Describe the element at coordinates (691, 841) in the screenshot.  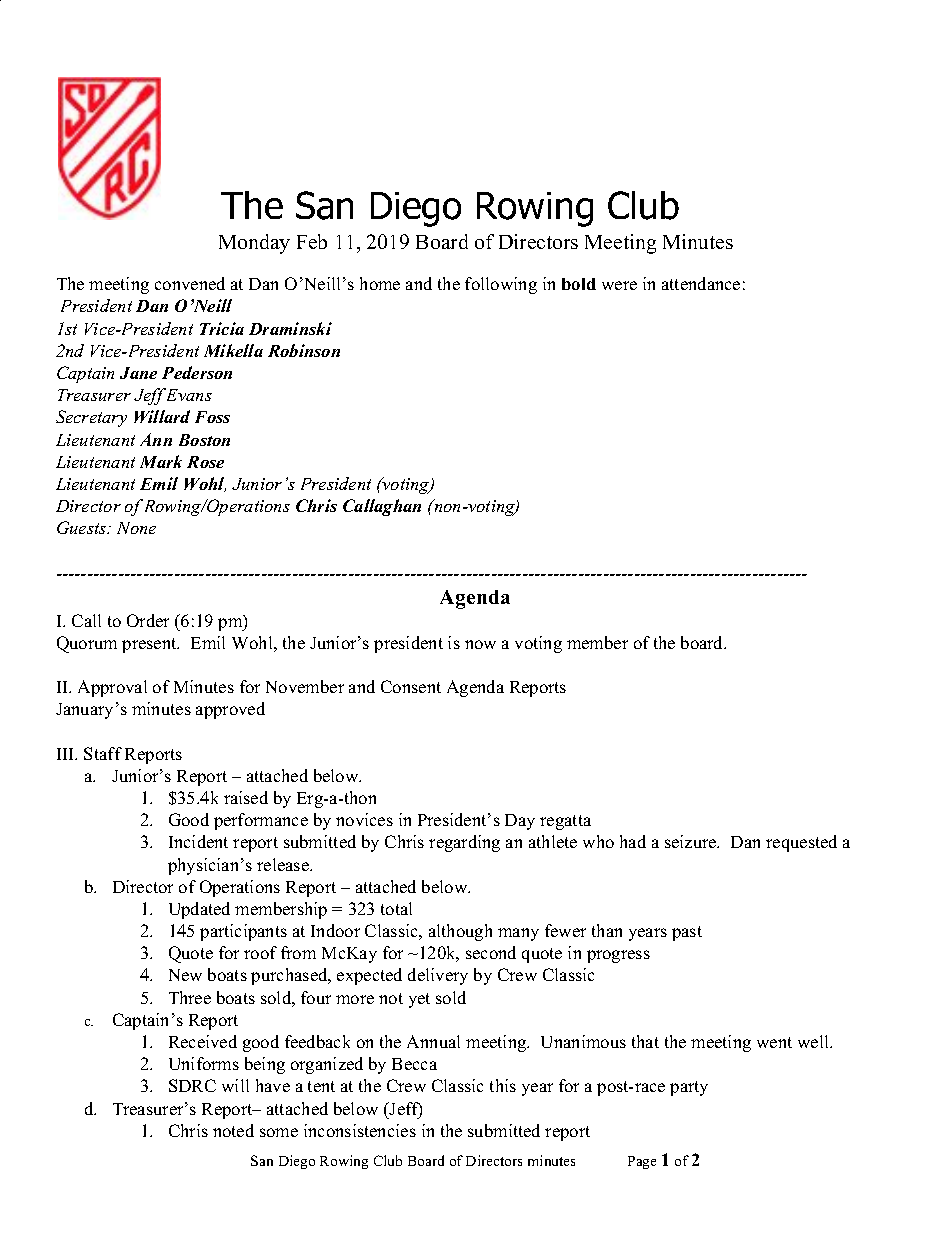
I see `seizure` at that location.
